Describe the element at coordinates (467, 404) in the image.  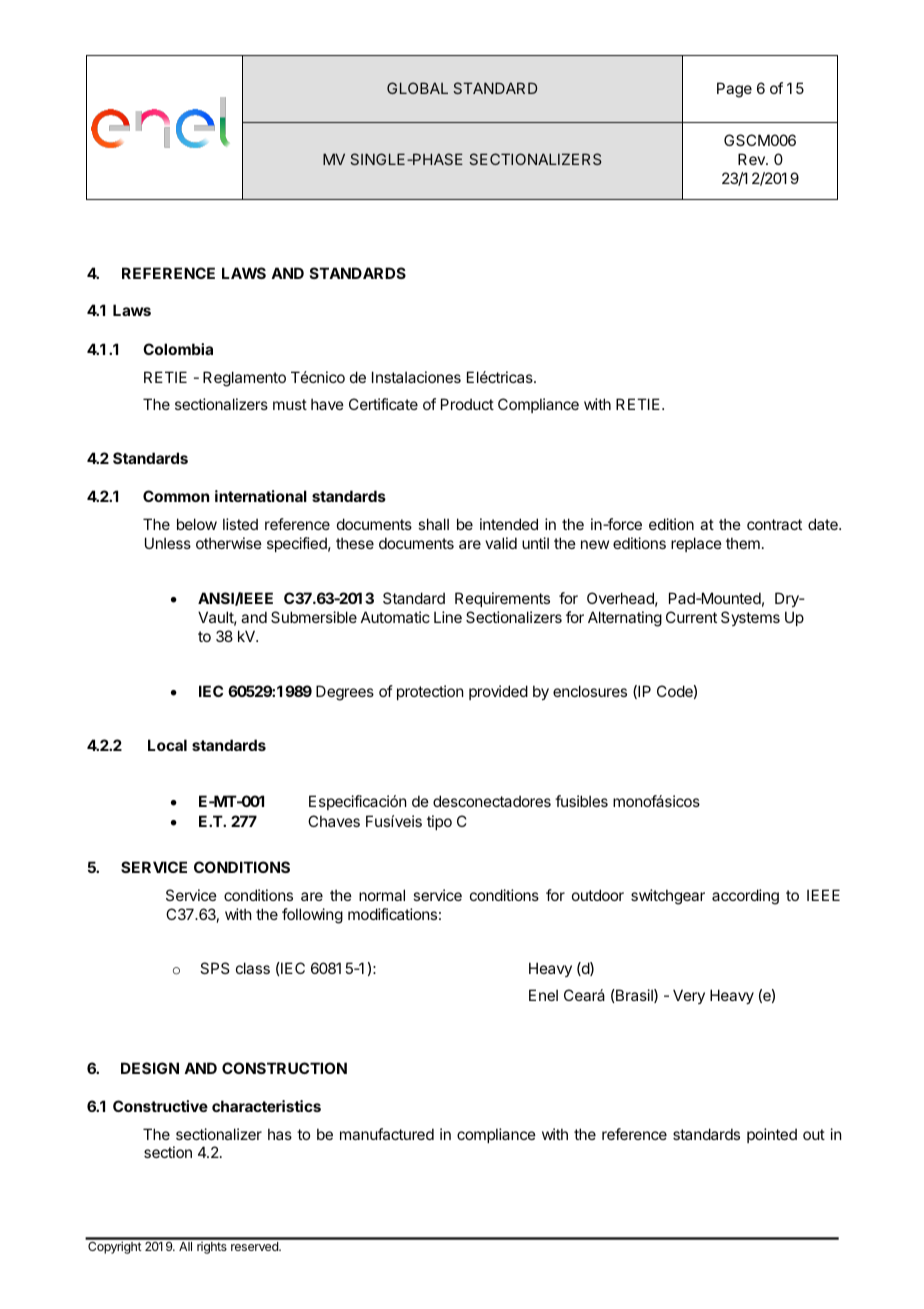
I see `Product` at that location.
